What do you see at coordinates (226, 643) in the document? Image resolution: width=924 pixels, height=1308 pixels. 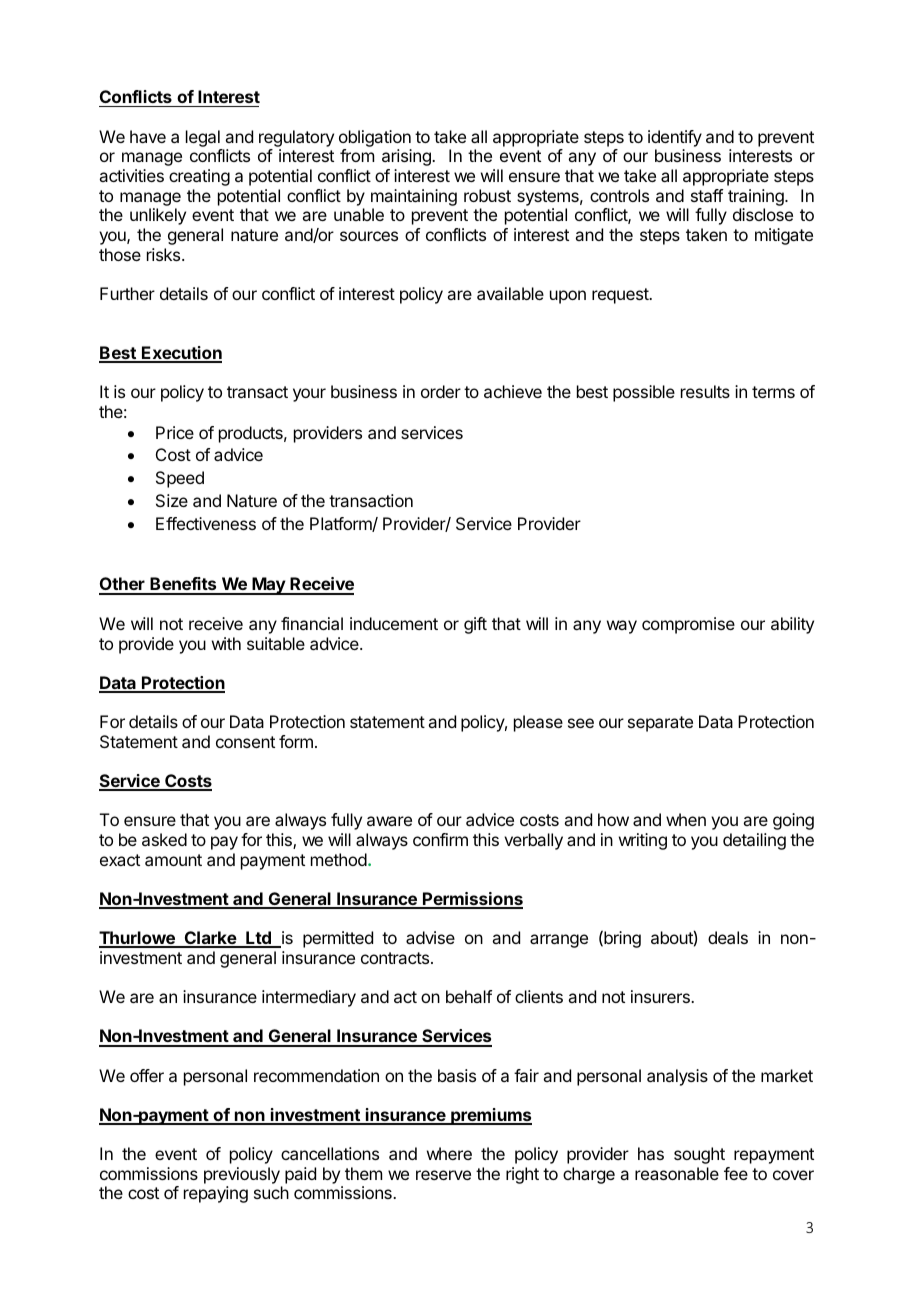 I see `with` at bounding box center [226, 643].
